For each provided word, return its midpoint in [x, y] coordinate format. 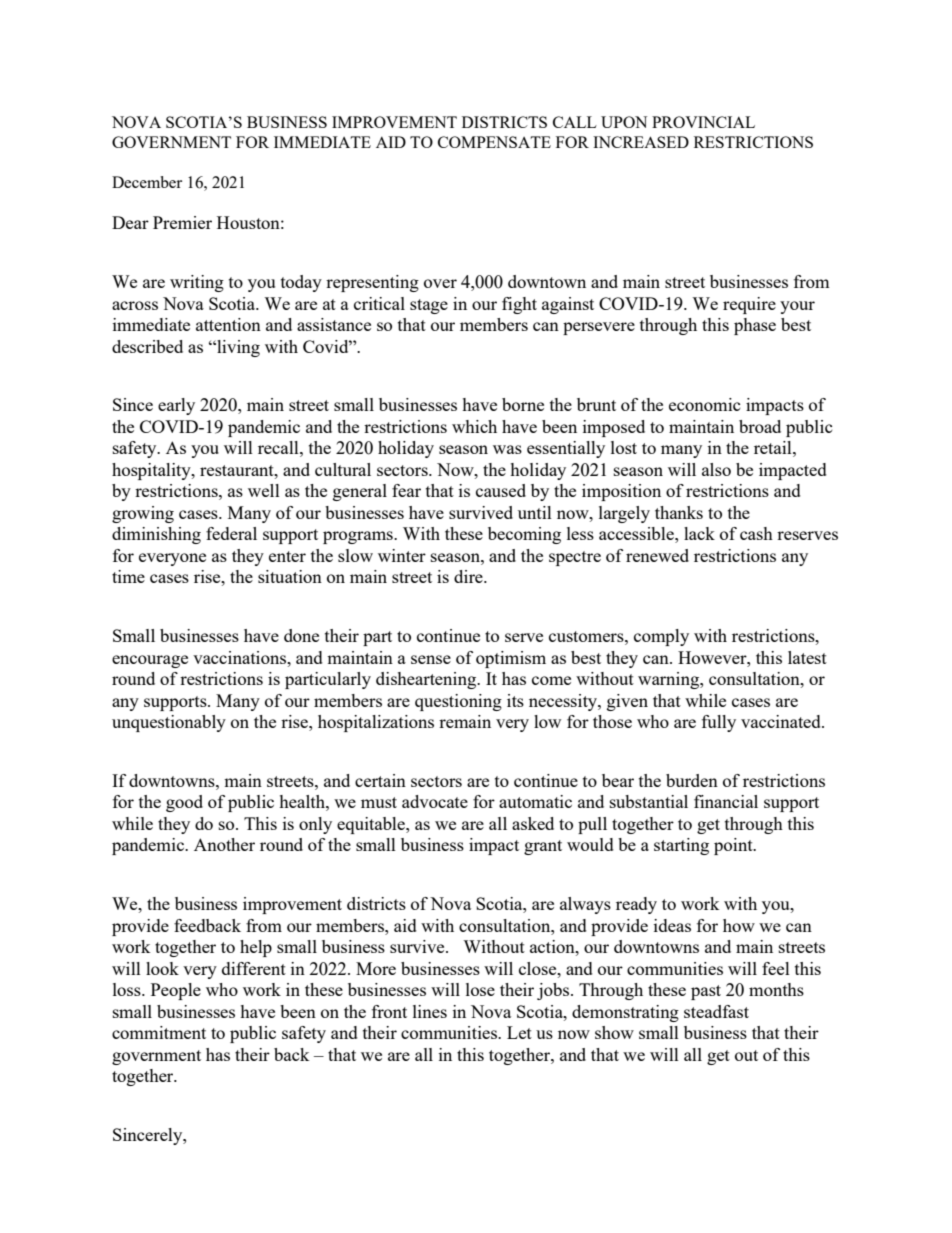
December [147, 182]
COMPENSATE [494, 142]
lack [699, 533]
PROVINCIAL [703, 122]
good [184, 803]
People [176, 991]
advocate [435, 801]
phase [755, 326]
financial [726, 801]
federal [231, 533]
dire [469, 576]
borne [523, 404]
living [237, 348]
